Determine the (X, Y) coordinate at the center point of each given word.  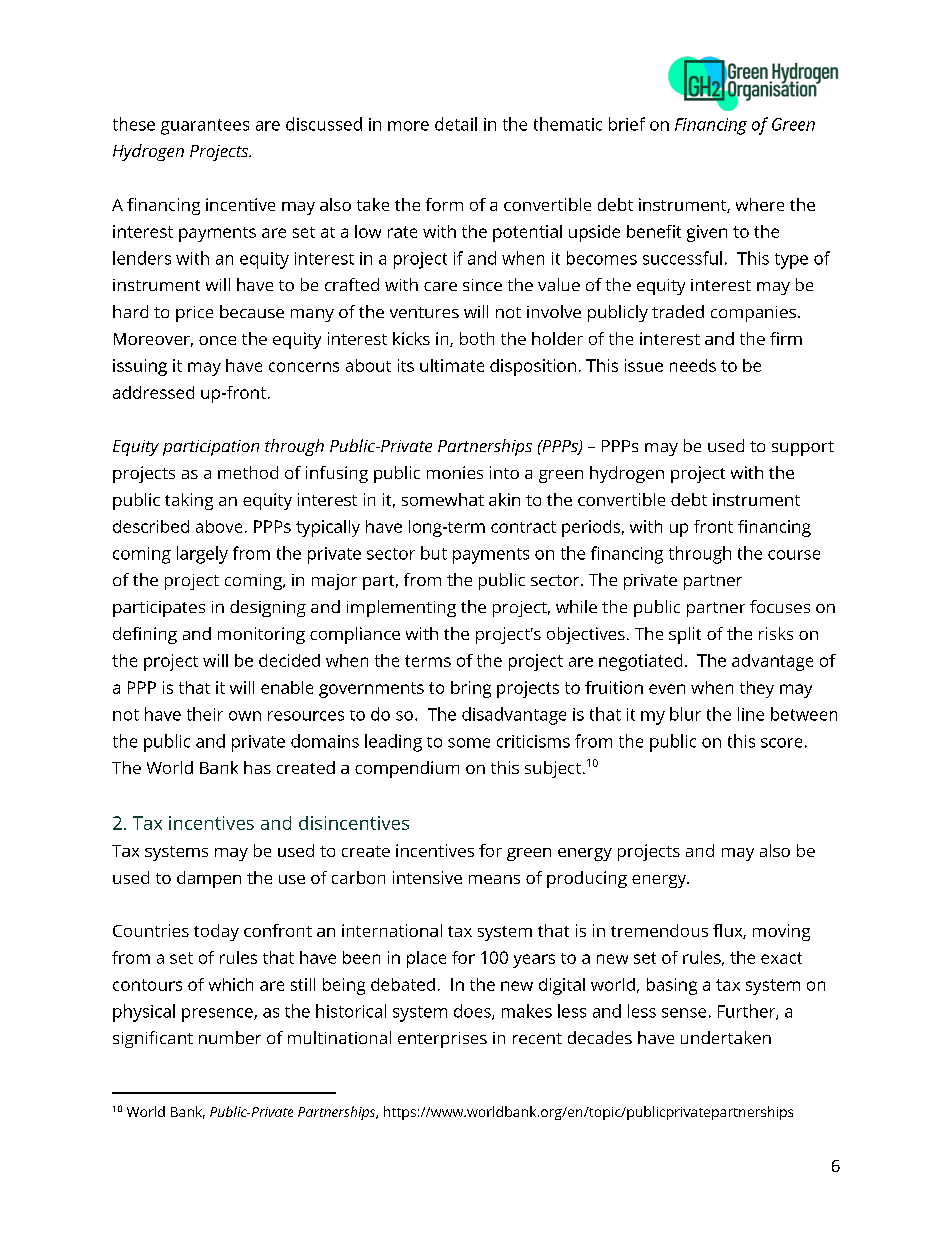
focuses (780, 606)
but (434, 553)
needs (693, 365)
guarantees (205, 127)
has (257, 767)
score (781, 743)
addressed (153, 392)
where (760, 204)
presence (218, 1015)
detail (456, 124)
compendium (407, 769)
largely (202, 555)
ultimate (452, 365)
